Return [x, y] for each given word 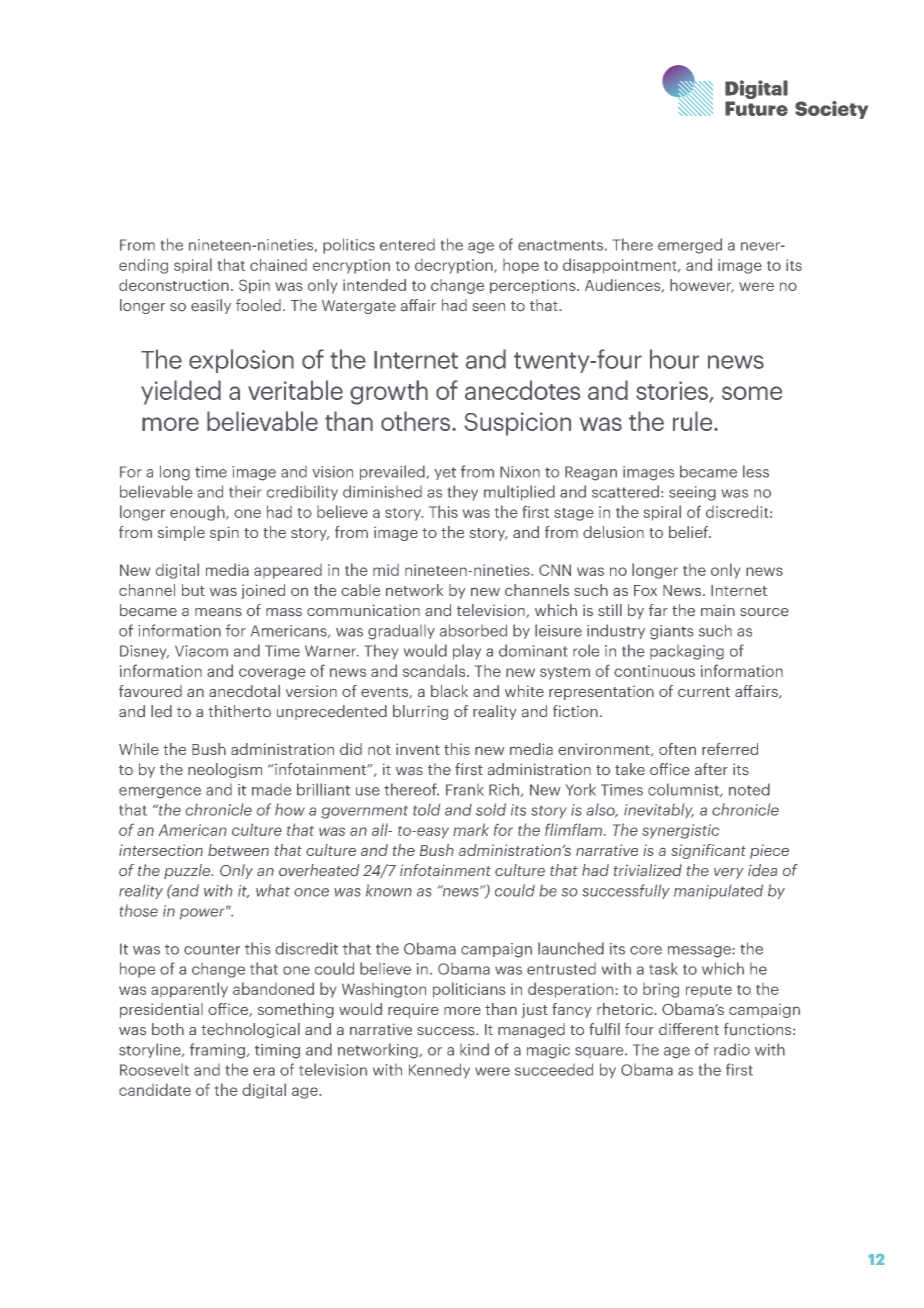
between [238, 850]
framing [217, 1051]
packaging [687, 652]
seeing [692, 493]
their [245, 492]
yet [445, 473]
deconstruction [174, 285]
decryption [455, 266]
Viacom [201, 651]
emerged [690, 246]
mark [471, 829]
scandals [435, 670]
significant [708, 851]
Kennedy [439, 1071]
